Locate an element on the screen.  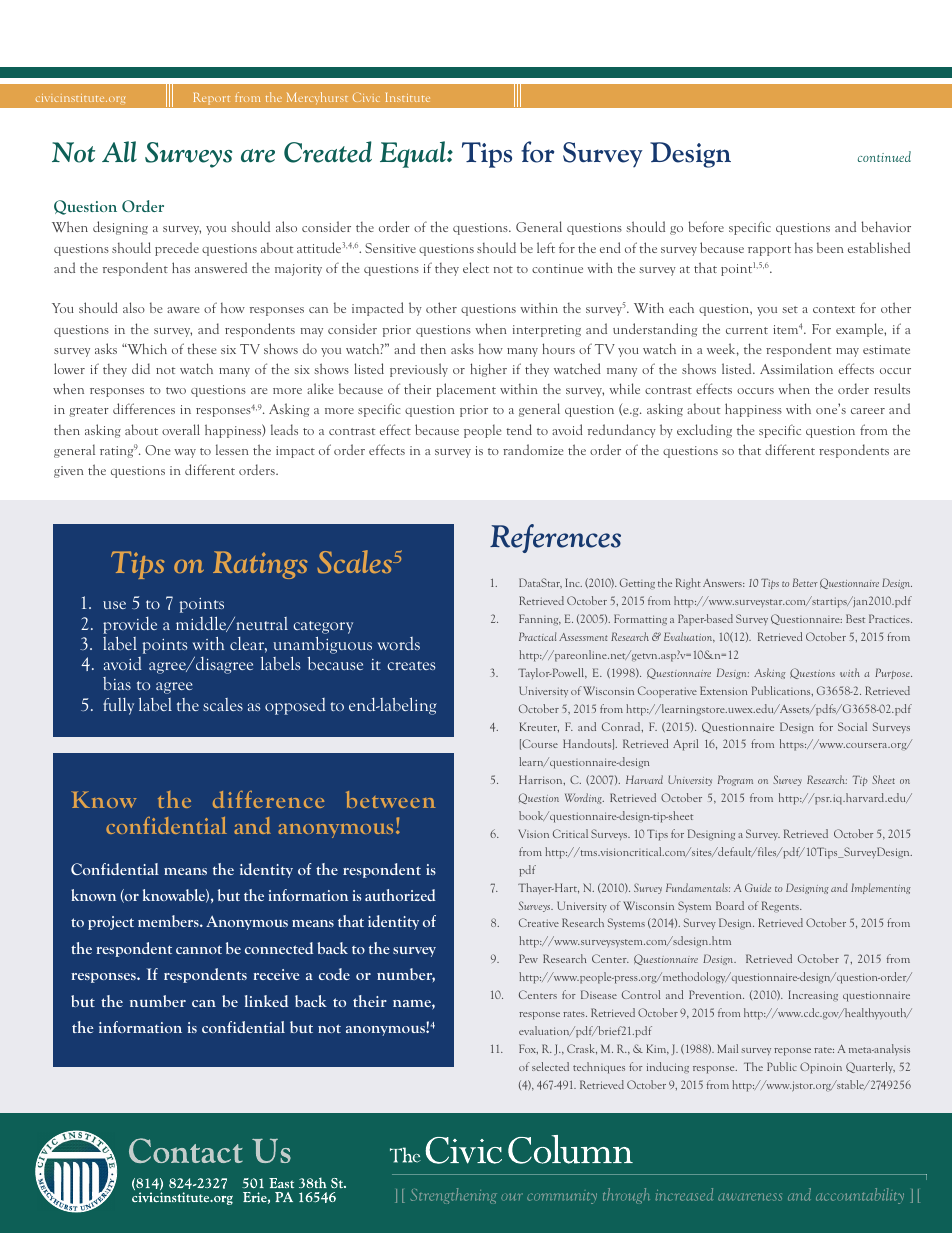
before is located at coordinates (706, 226).
